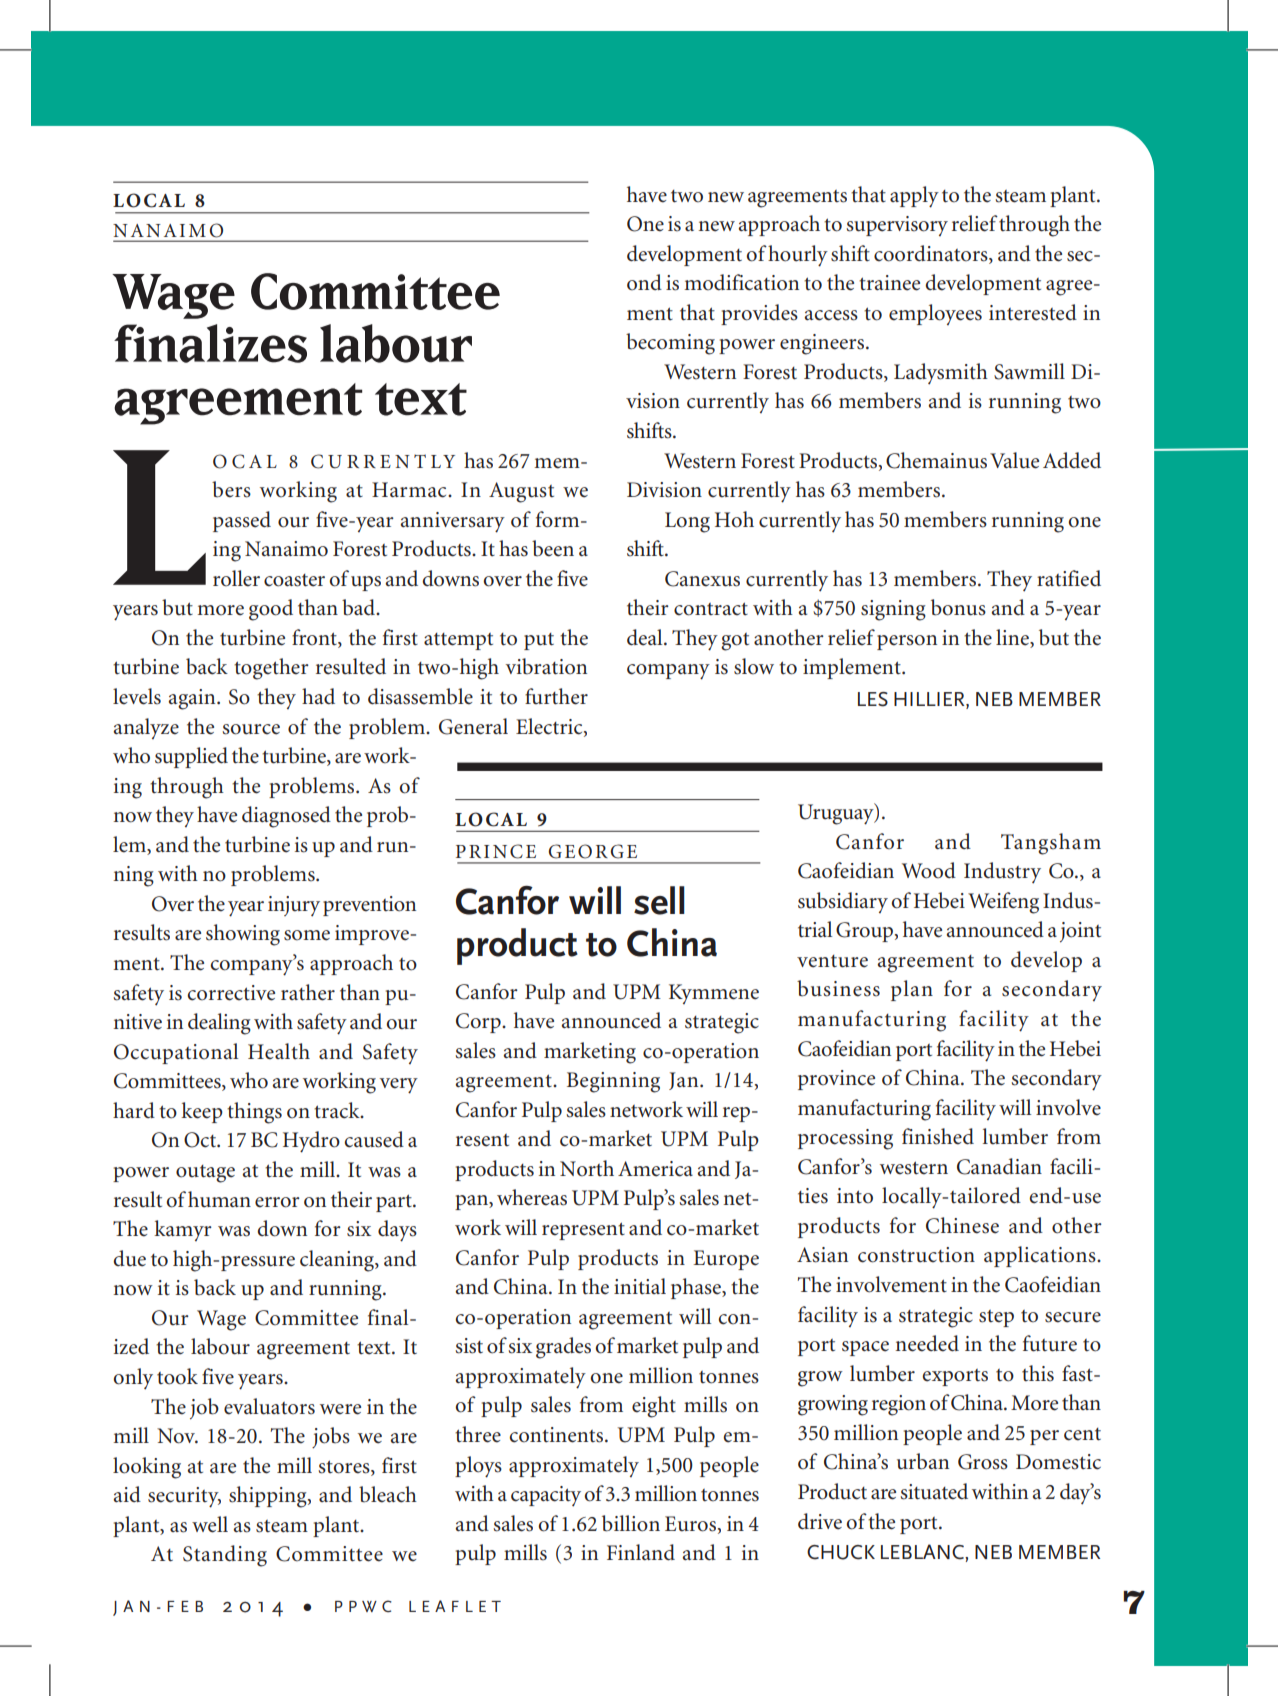 The width and height of the page is (1278, 1696). I want to click on corrective, so click(231, 993).
